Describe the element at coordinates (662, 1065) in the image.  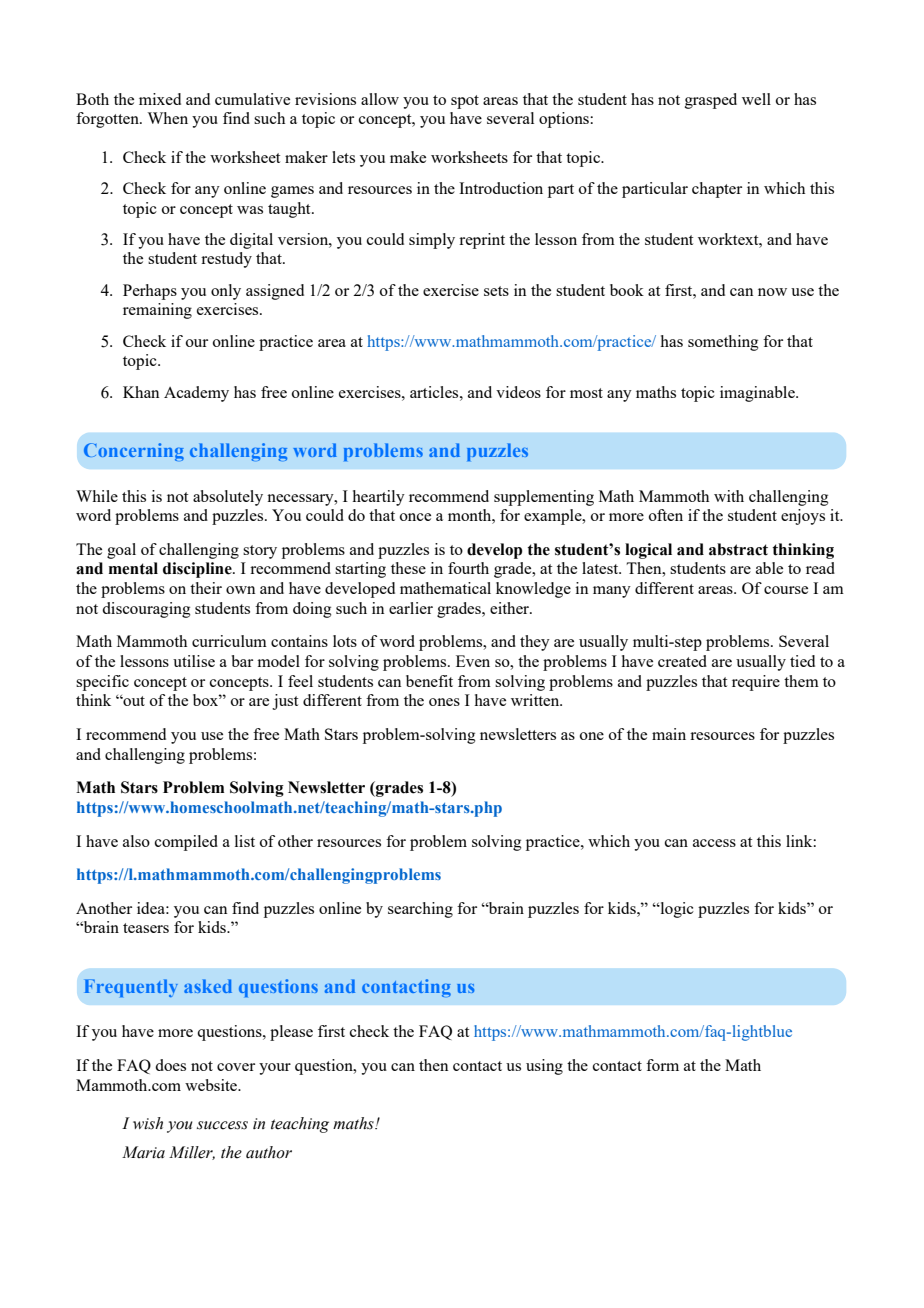
I see `form` at that location.
